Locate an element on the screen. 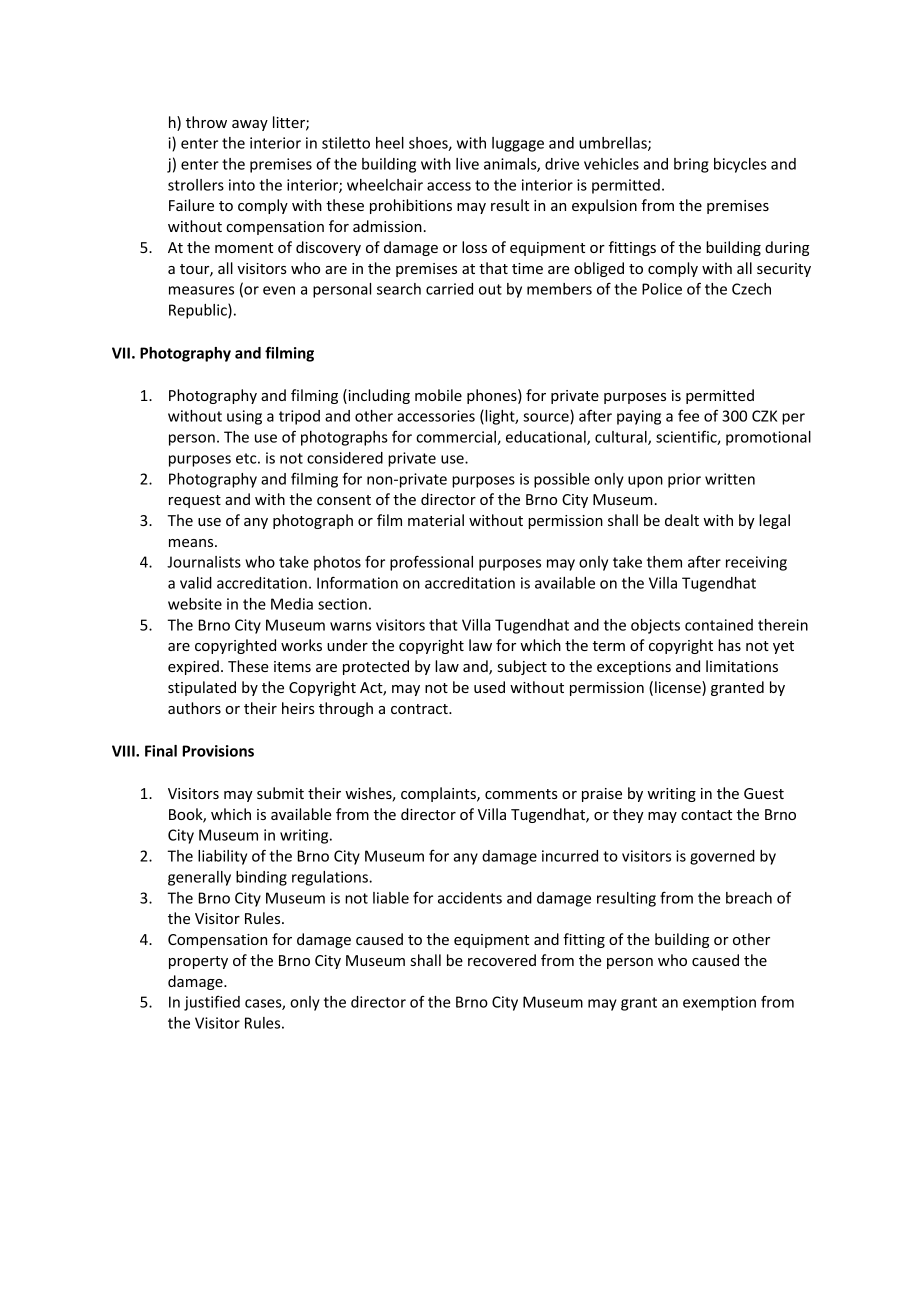 The image size is (924, 1308). using is located at coordinates (244, 417).
